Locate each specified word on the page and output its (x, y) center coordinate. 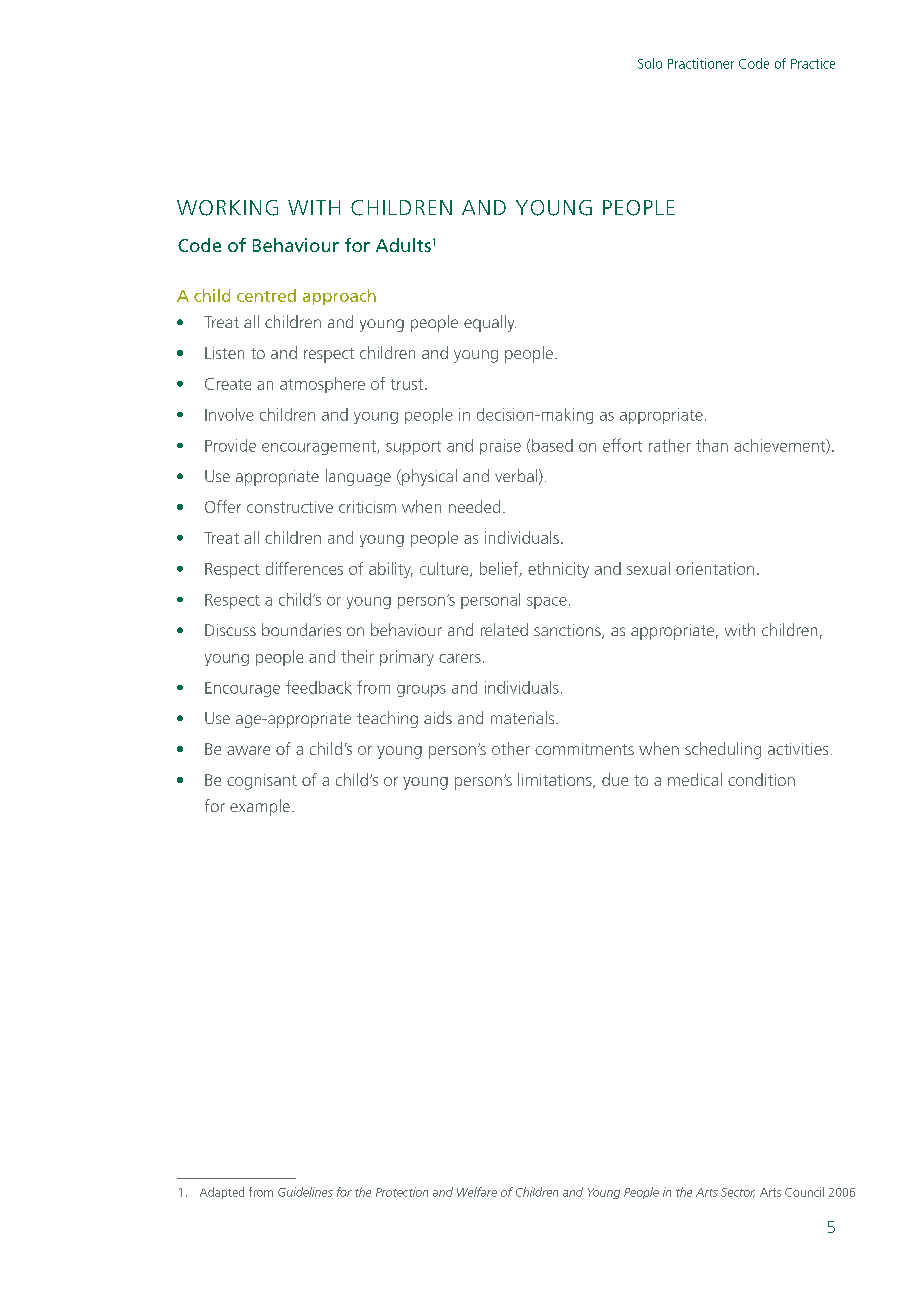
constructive (290, 507)
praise (500, 447)
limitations (556, 780)
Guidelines (305, 1192)
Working (227, 208)
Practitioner (701, 63)
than (712, 445)
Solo (650, 63)
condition (761, 779)
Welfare (477, 1192)
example (260, 807)
